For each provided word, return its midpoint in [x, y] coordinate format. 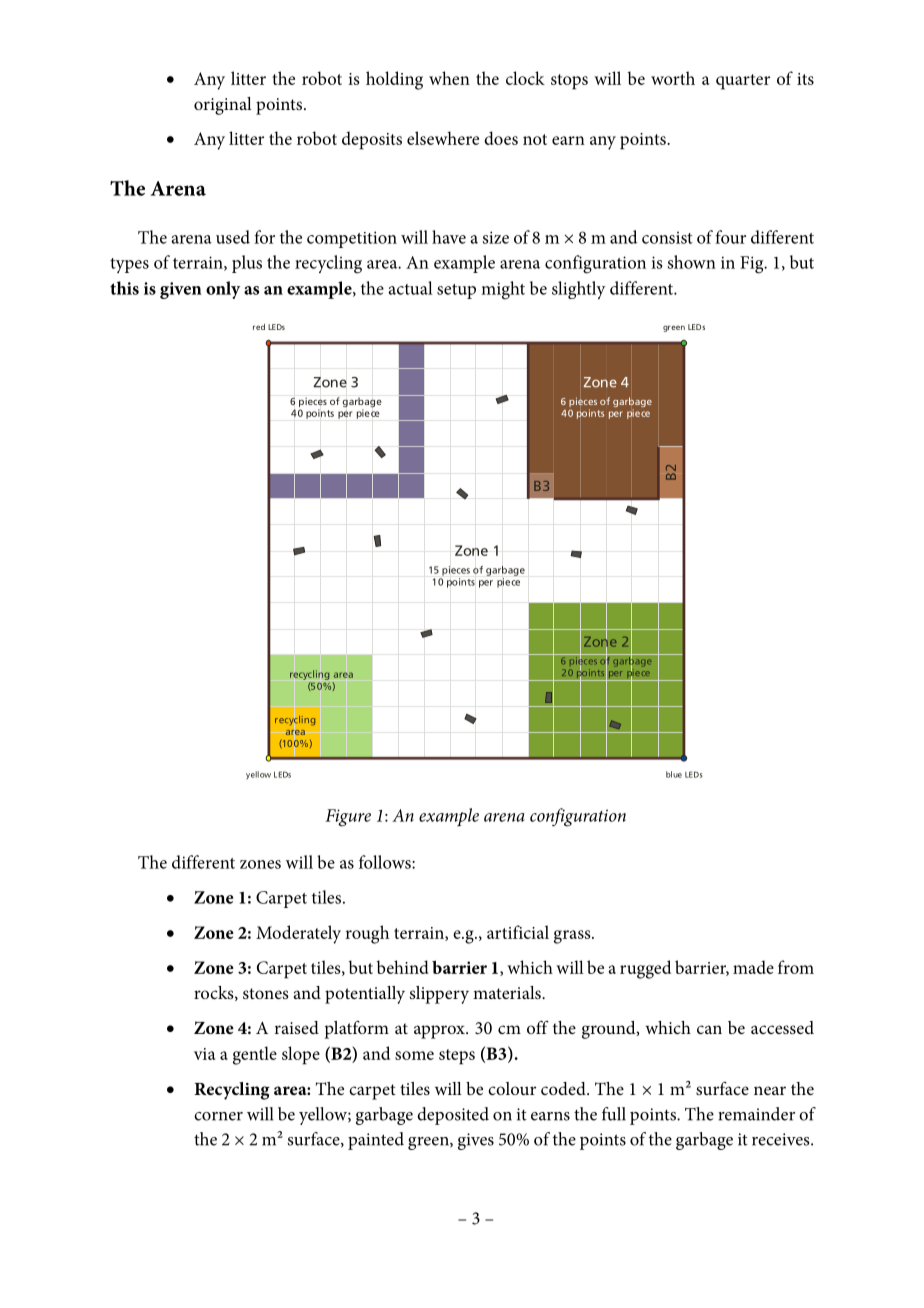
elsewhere [443, 138]
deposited [453, 1116]
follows [386, 862]
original [223, 106]
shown [692, 262]
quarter [743, 82]
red [259, 327]
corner [218, 1116]
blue [674, 774]
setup [456, 291]
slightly [579, 290]
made [753, 967]
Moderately [298, 934]
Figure [348, 818]
